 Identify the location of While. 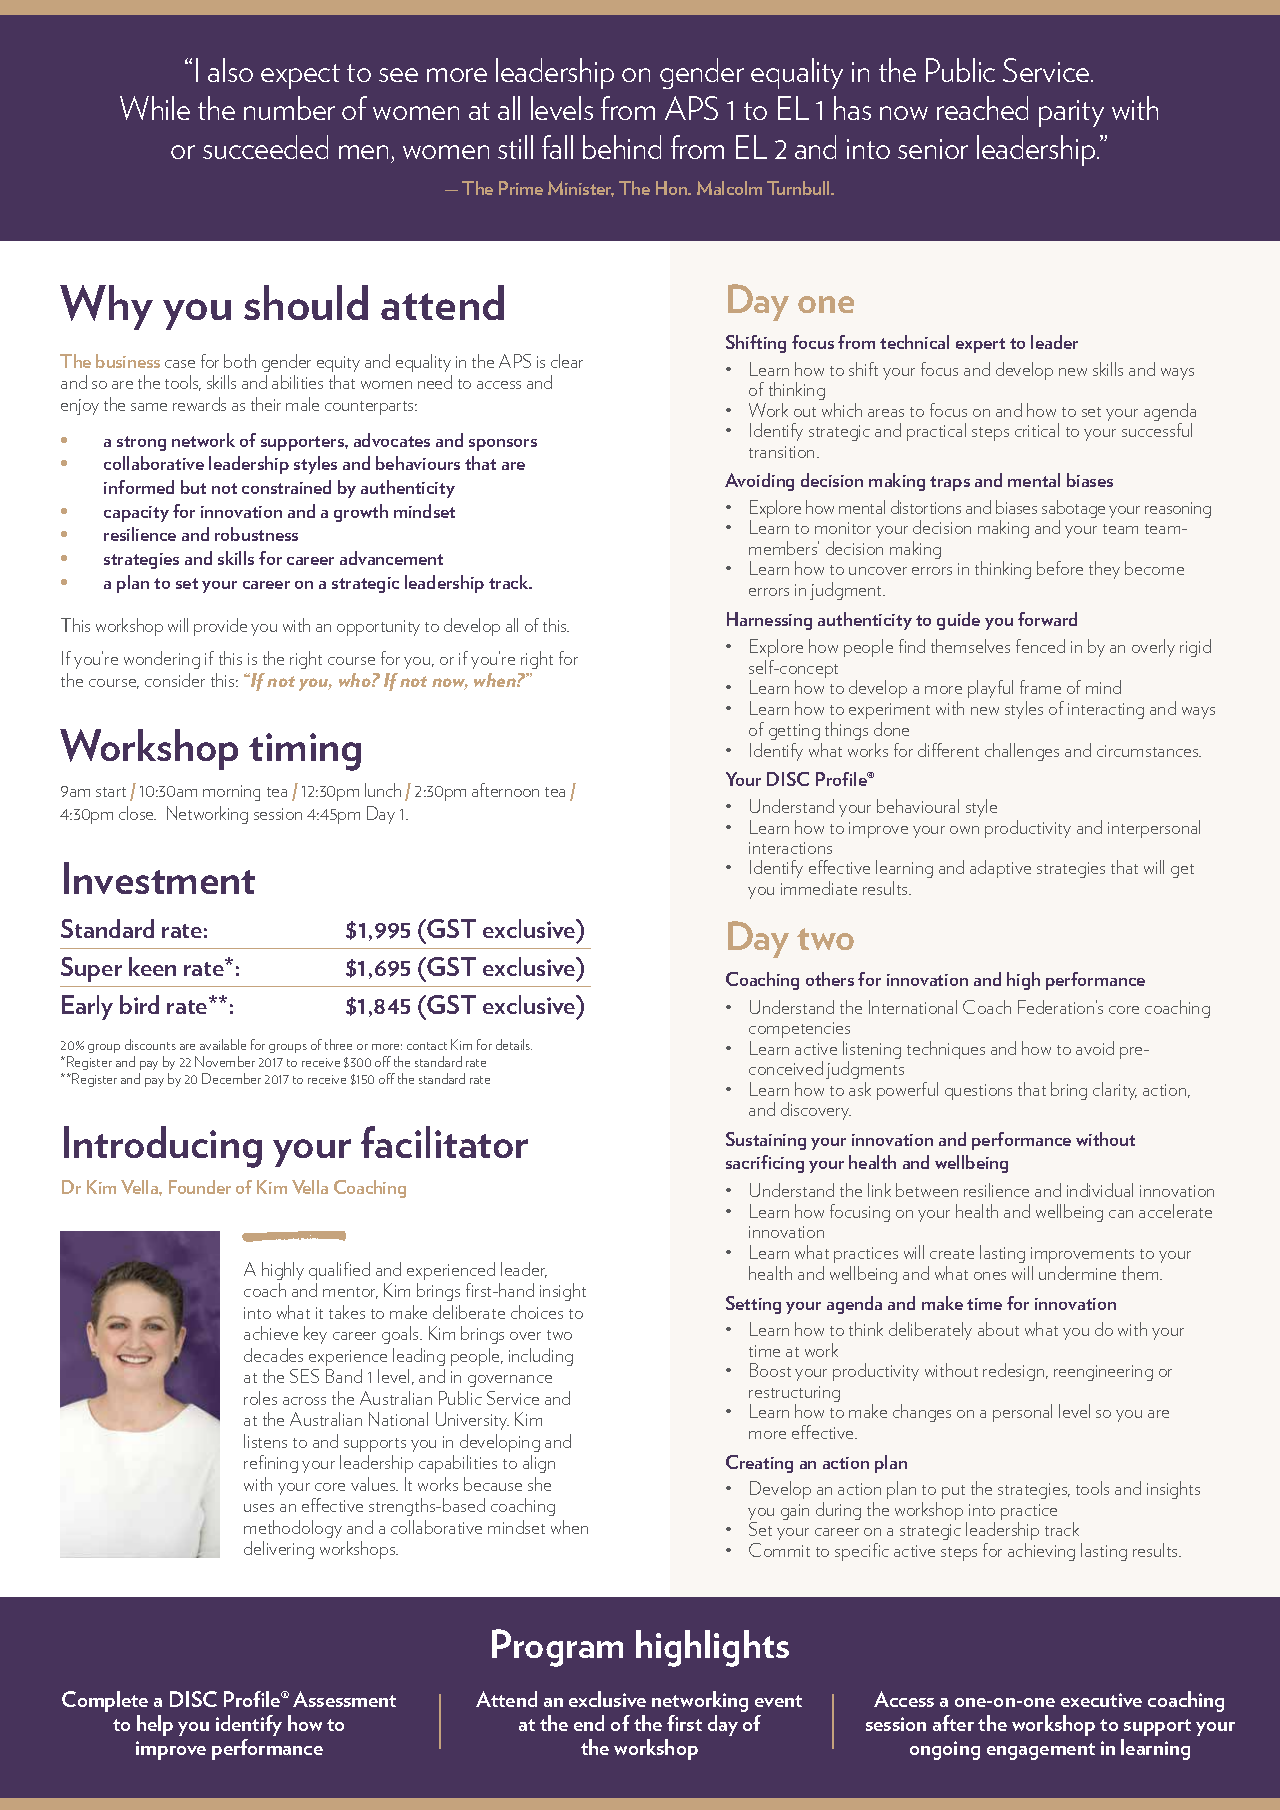
(155, 108).
